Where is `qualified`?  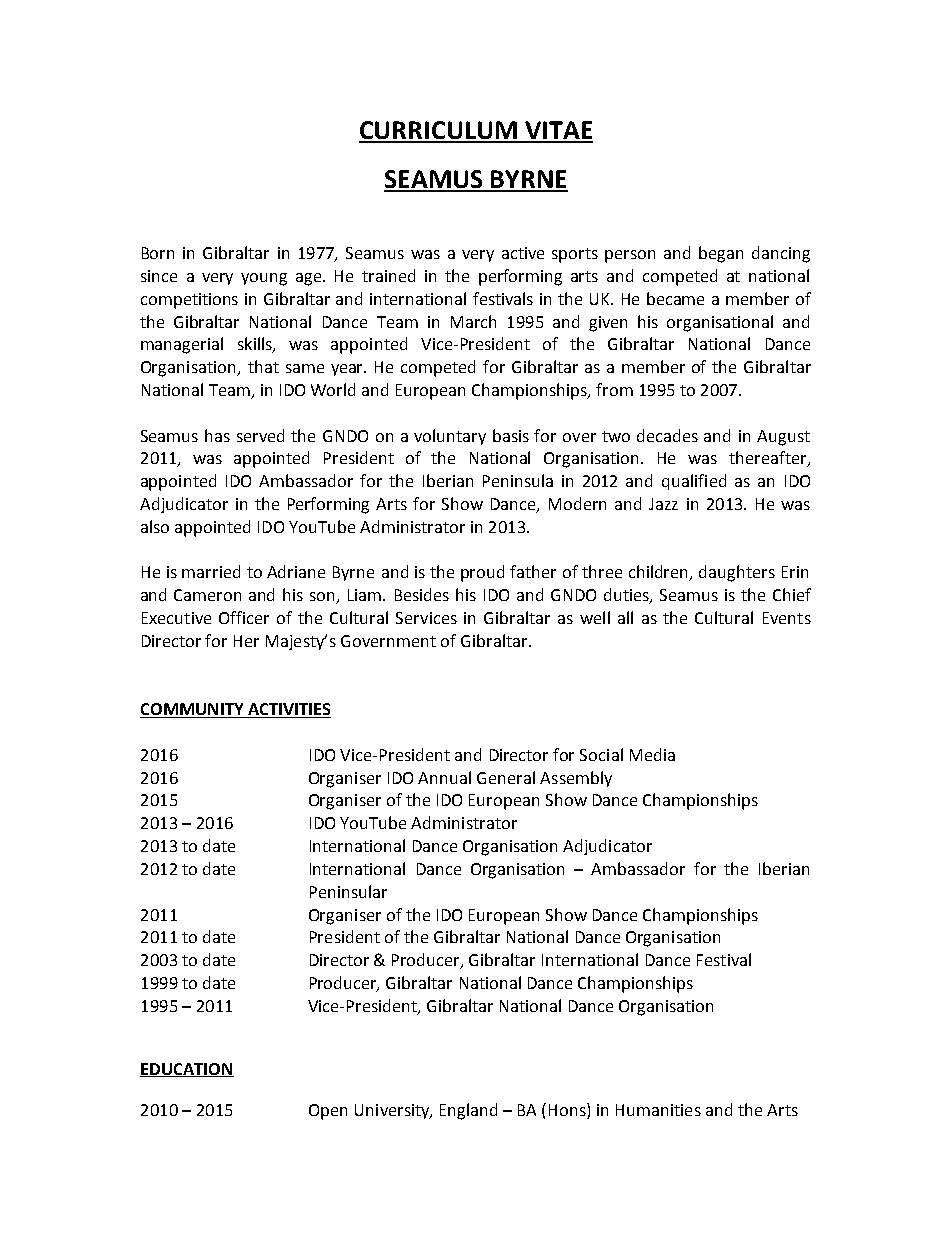 qualified is located at coordinates (694, 482).
